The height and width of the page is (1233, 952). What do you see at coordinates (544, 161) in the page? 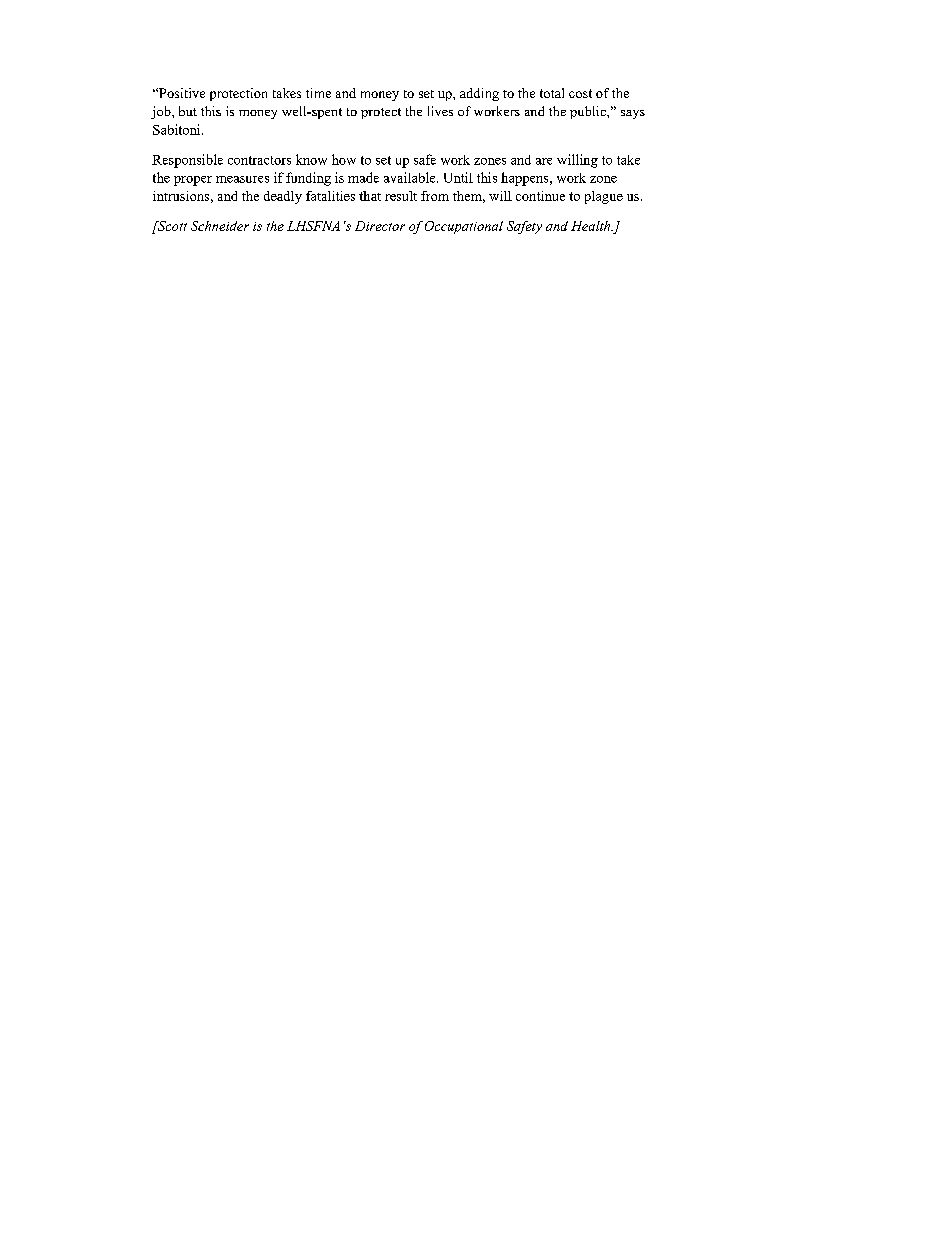
I see `are` at bounding box center [544, 161].
